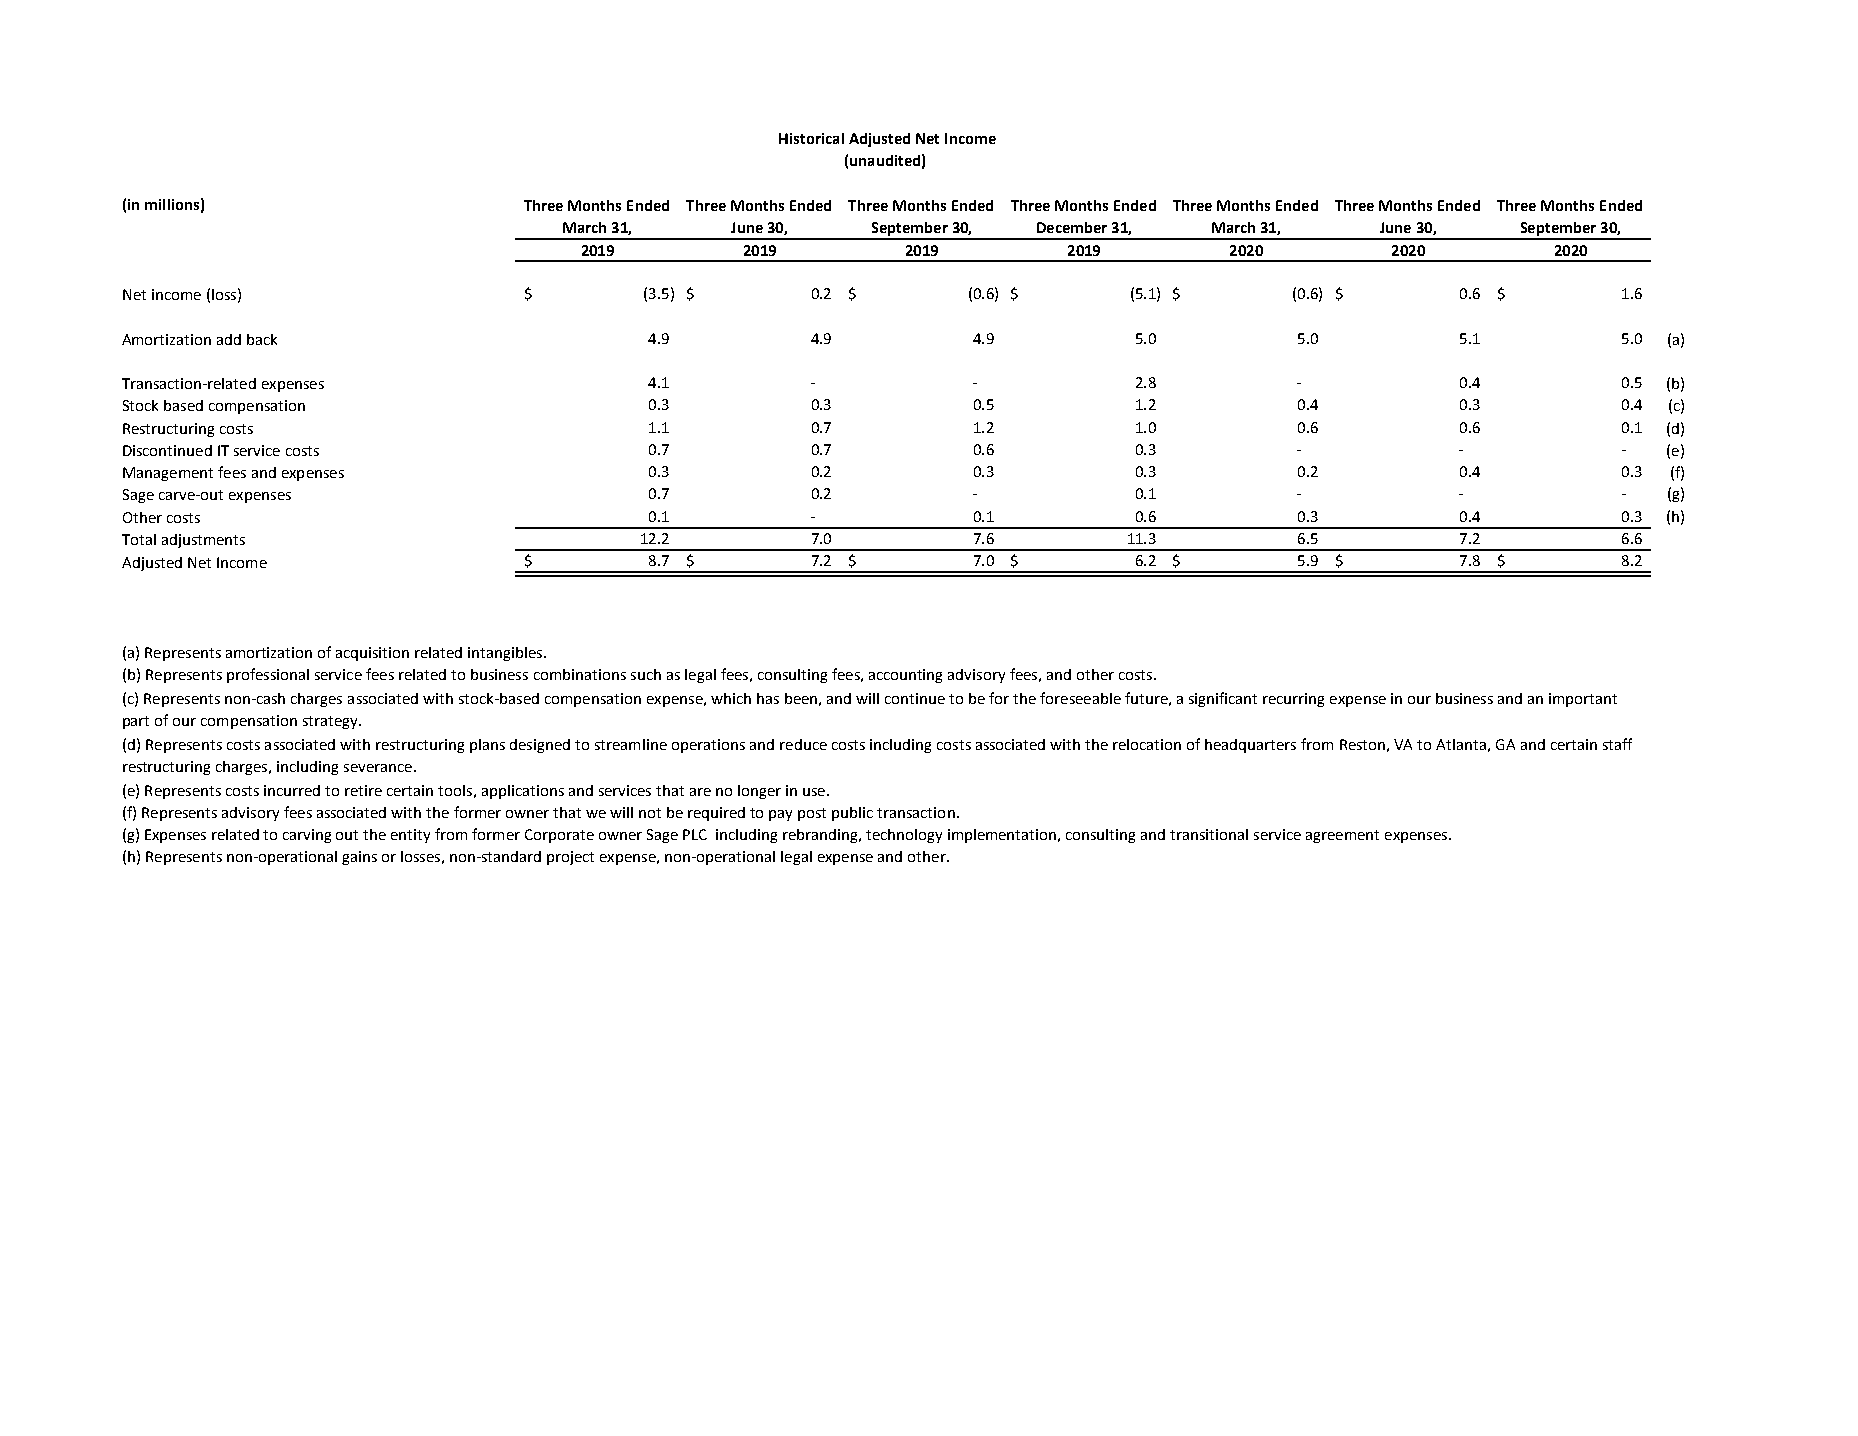 The width and height of the screenshot is (1858, 1436). What do you see at coordinates (262, 339) in the screenshot?
I see `back` at bounding box center [262, 339].
